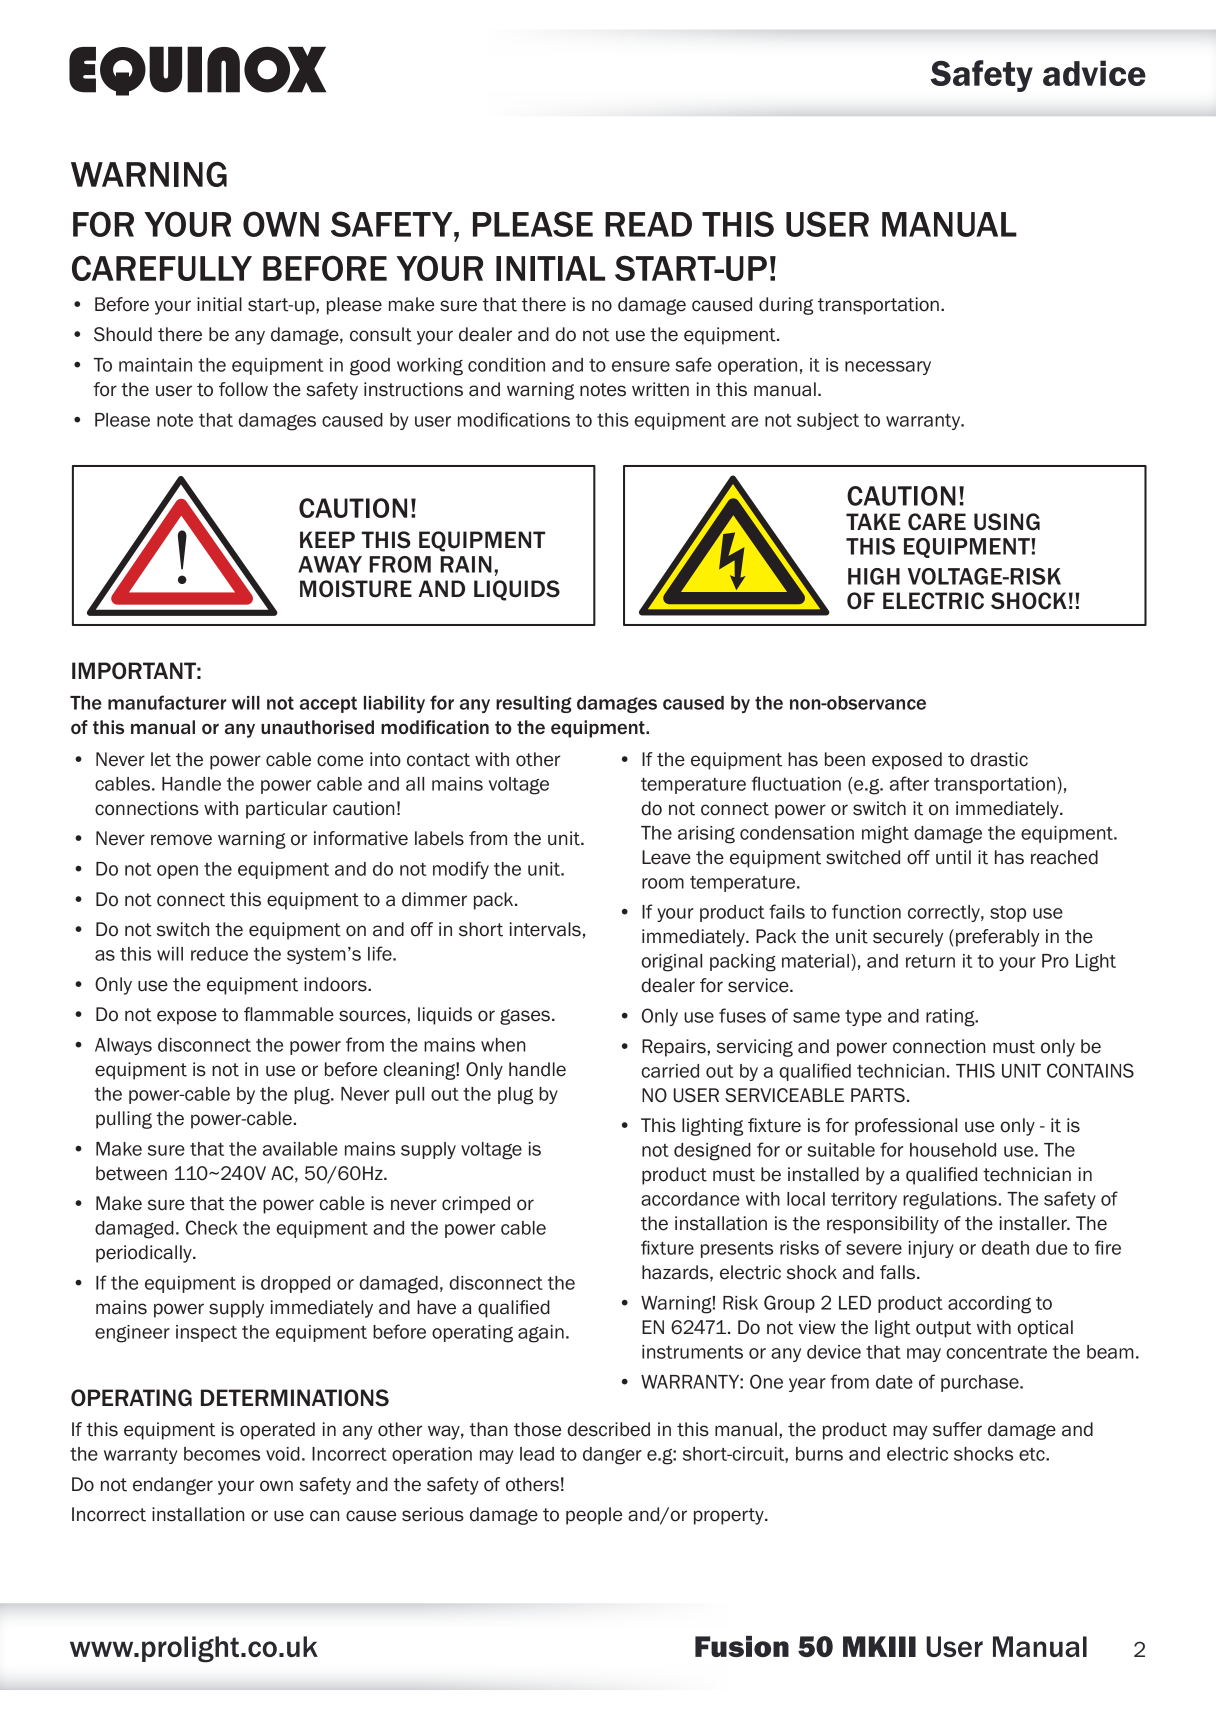 Image resolution: width=1216 pixels, height=1719 pixels. I want to click on advice, so click(1094, 73).
